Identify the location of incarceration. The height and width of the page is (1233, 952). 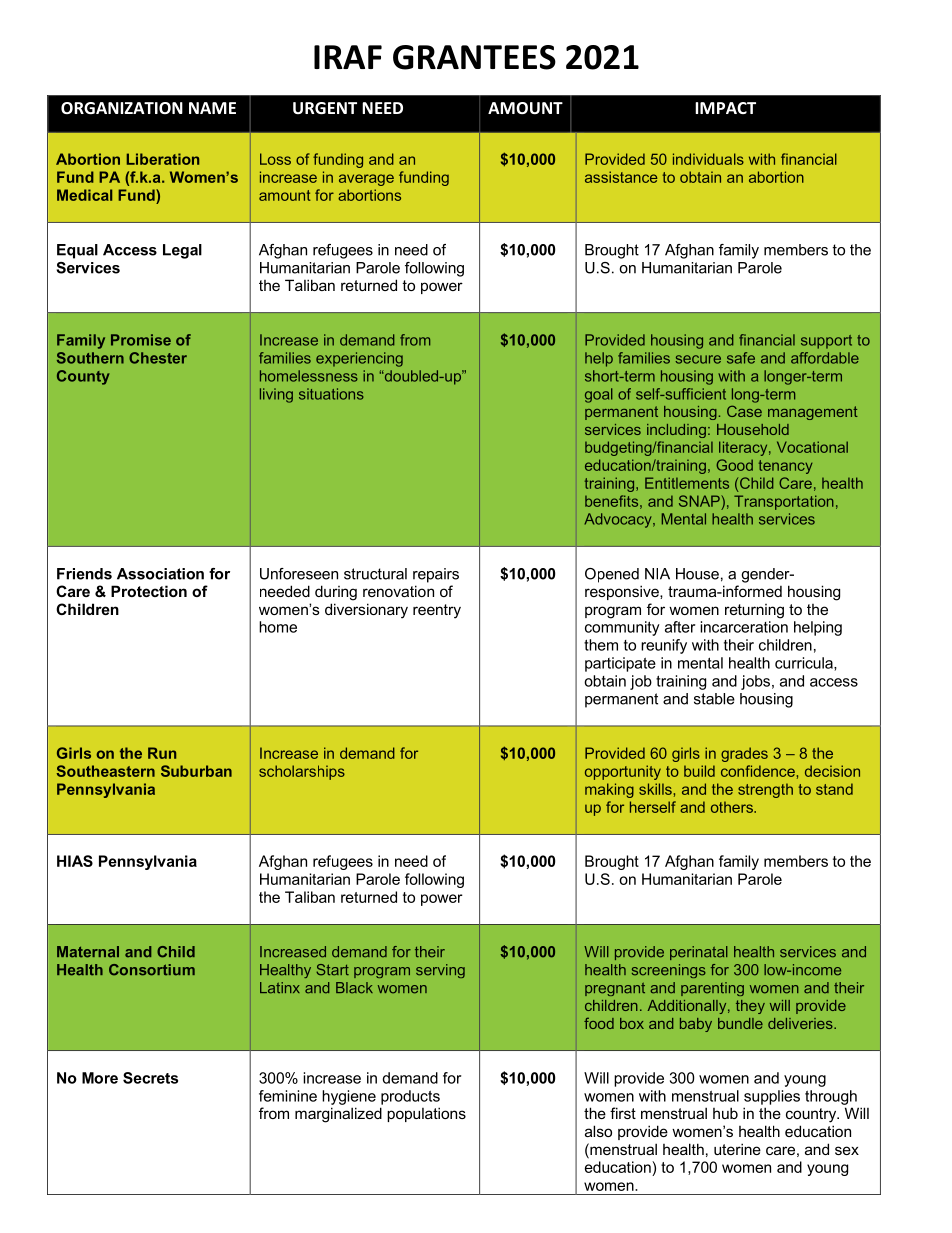
(744, 627).
